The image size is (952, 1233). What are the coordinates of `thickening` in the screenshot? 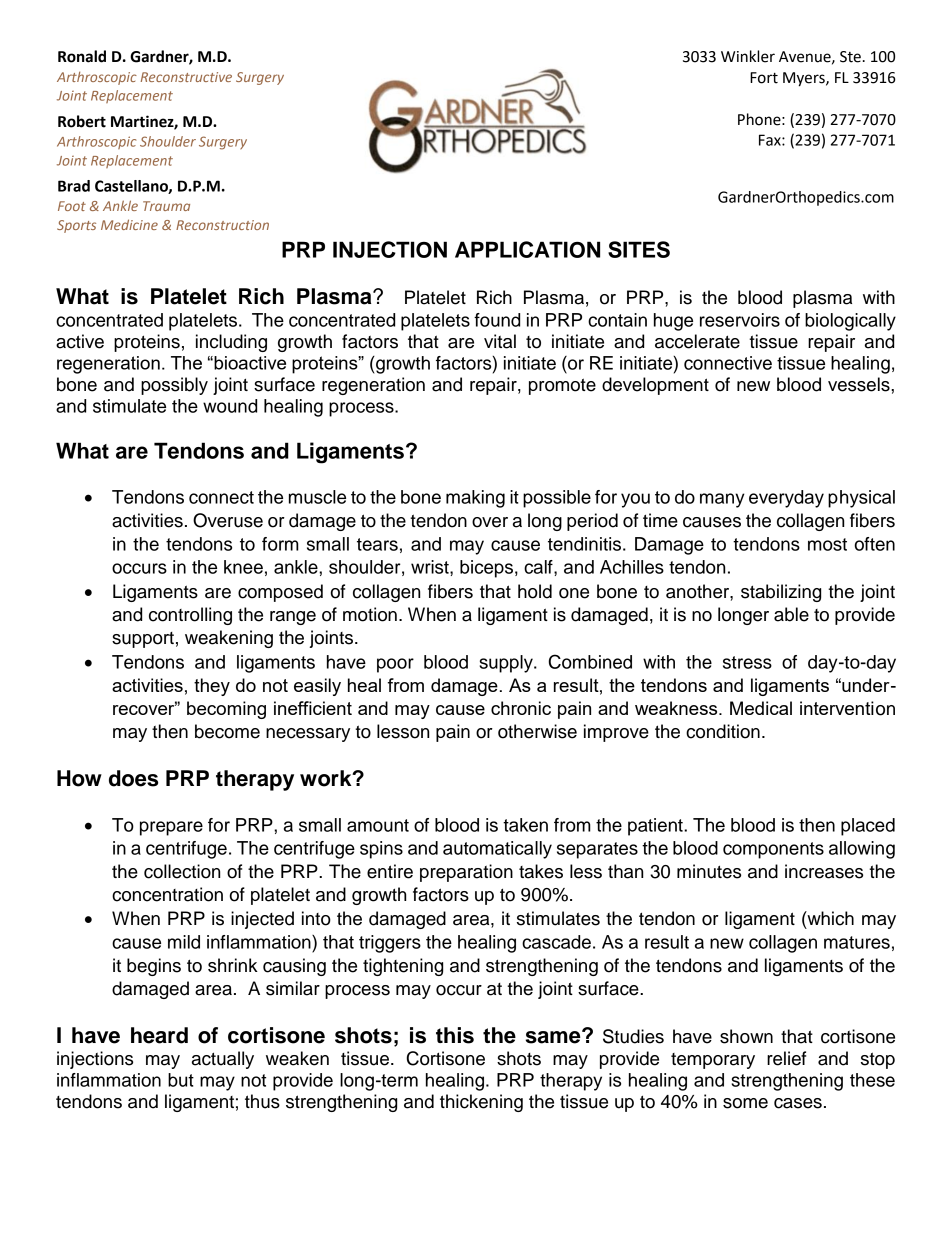 It's located at (481, 1103).
